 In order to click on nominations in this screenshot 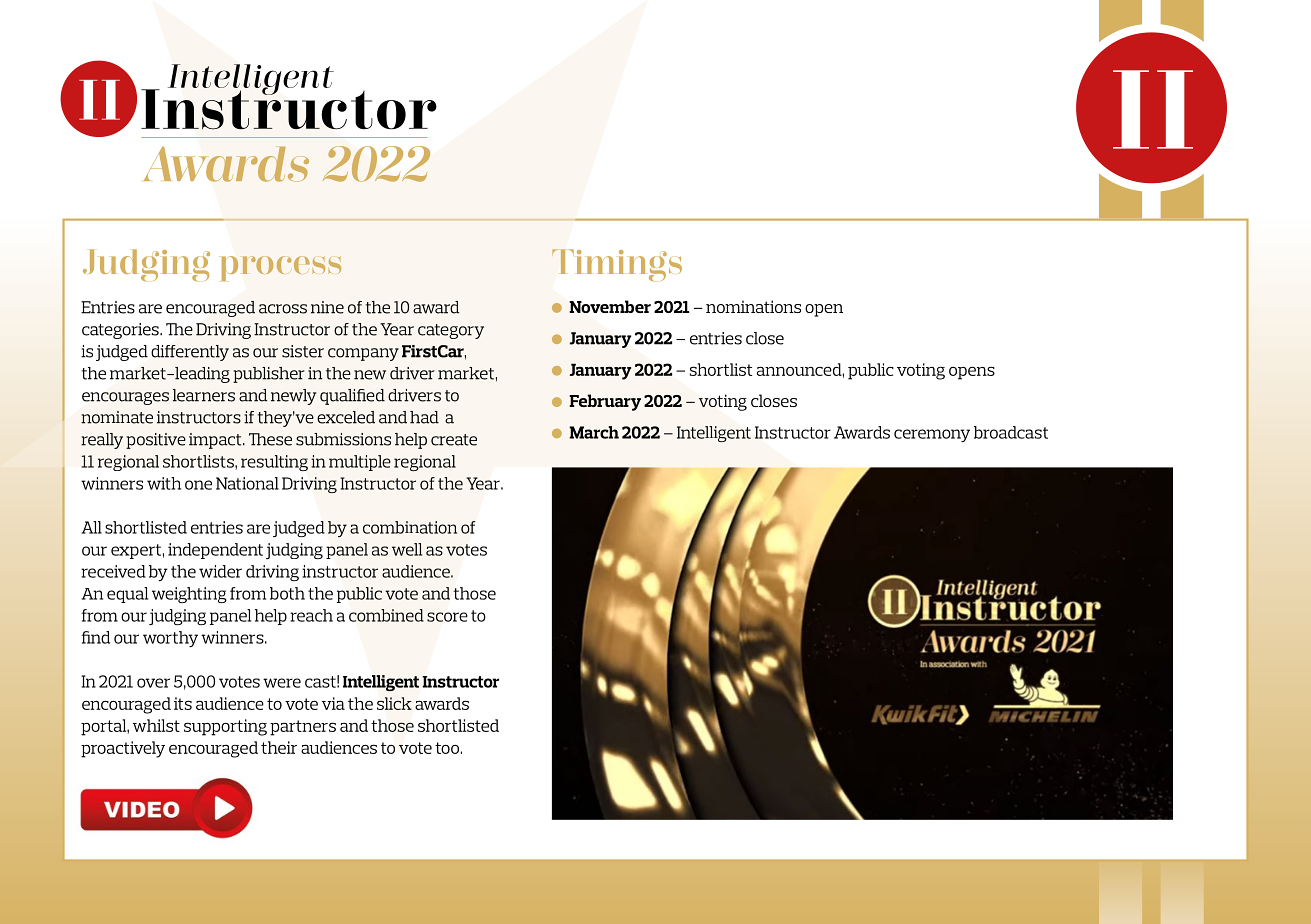, I will do `click(753, 306)`.
